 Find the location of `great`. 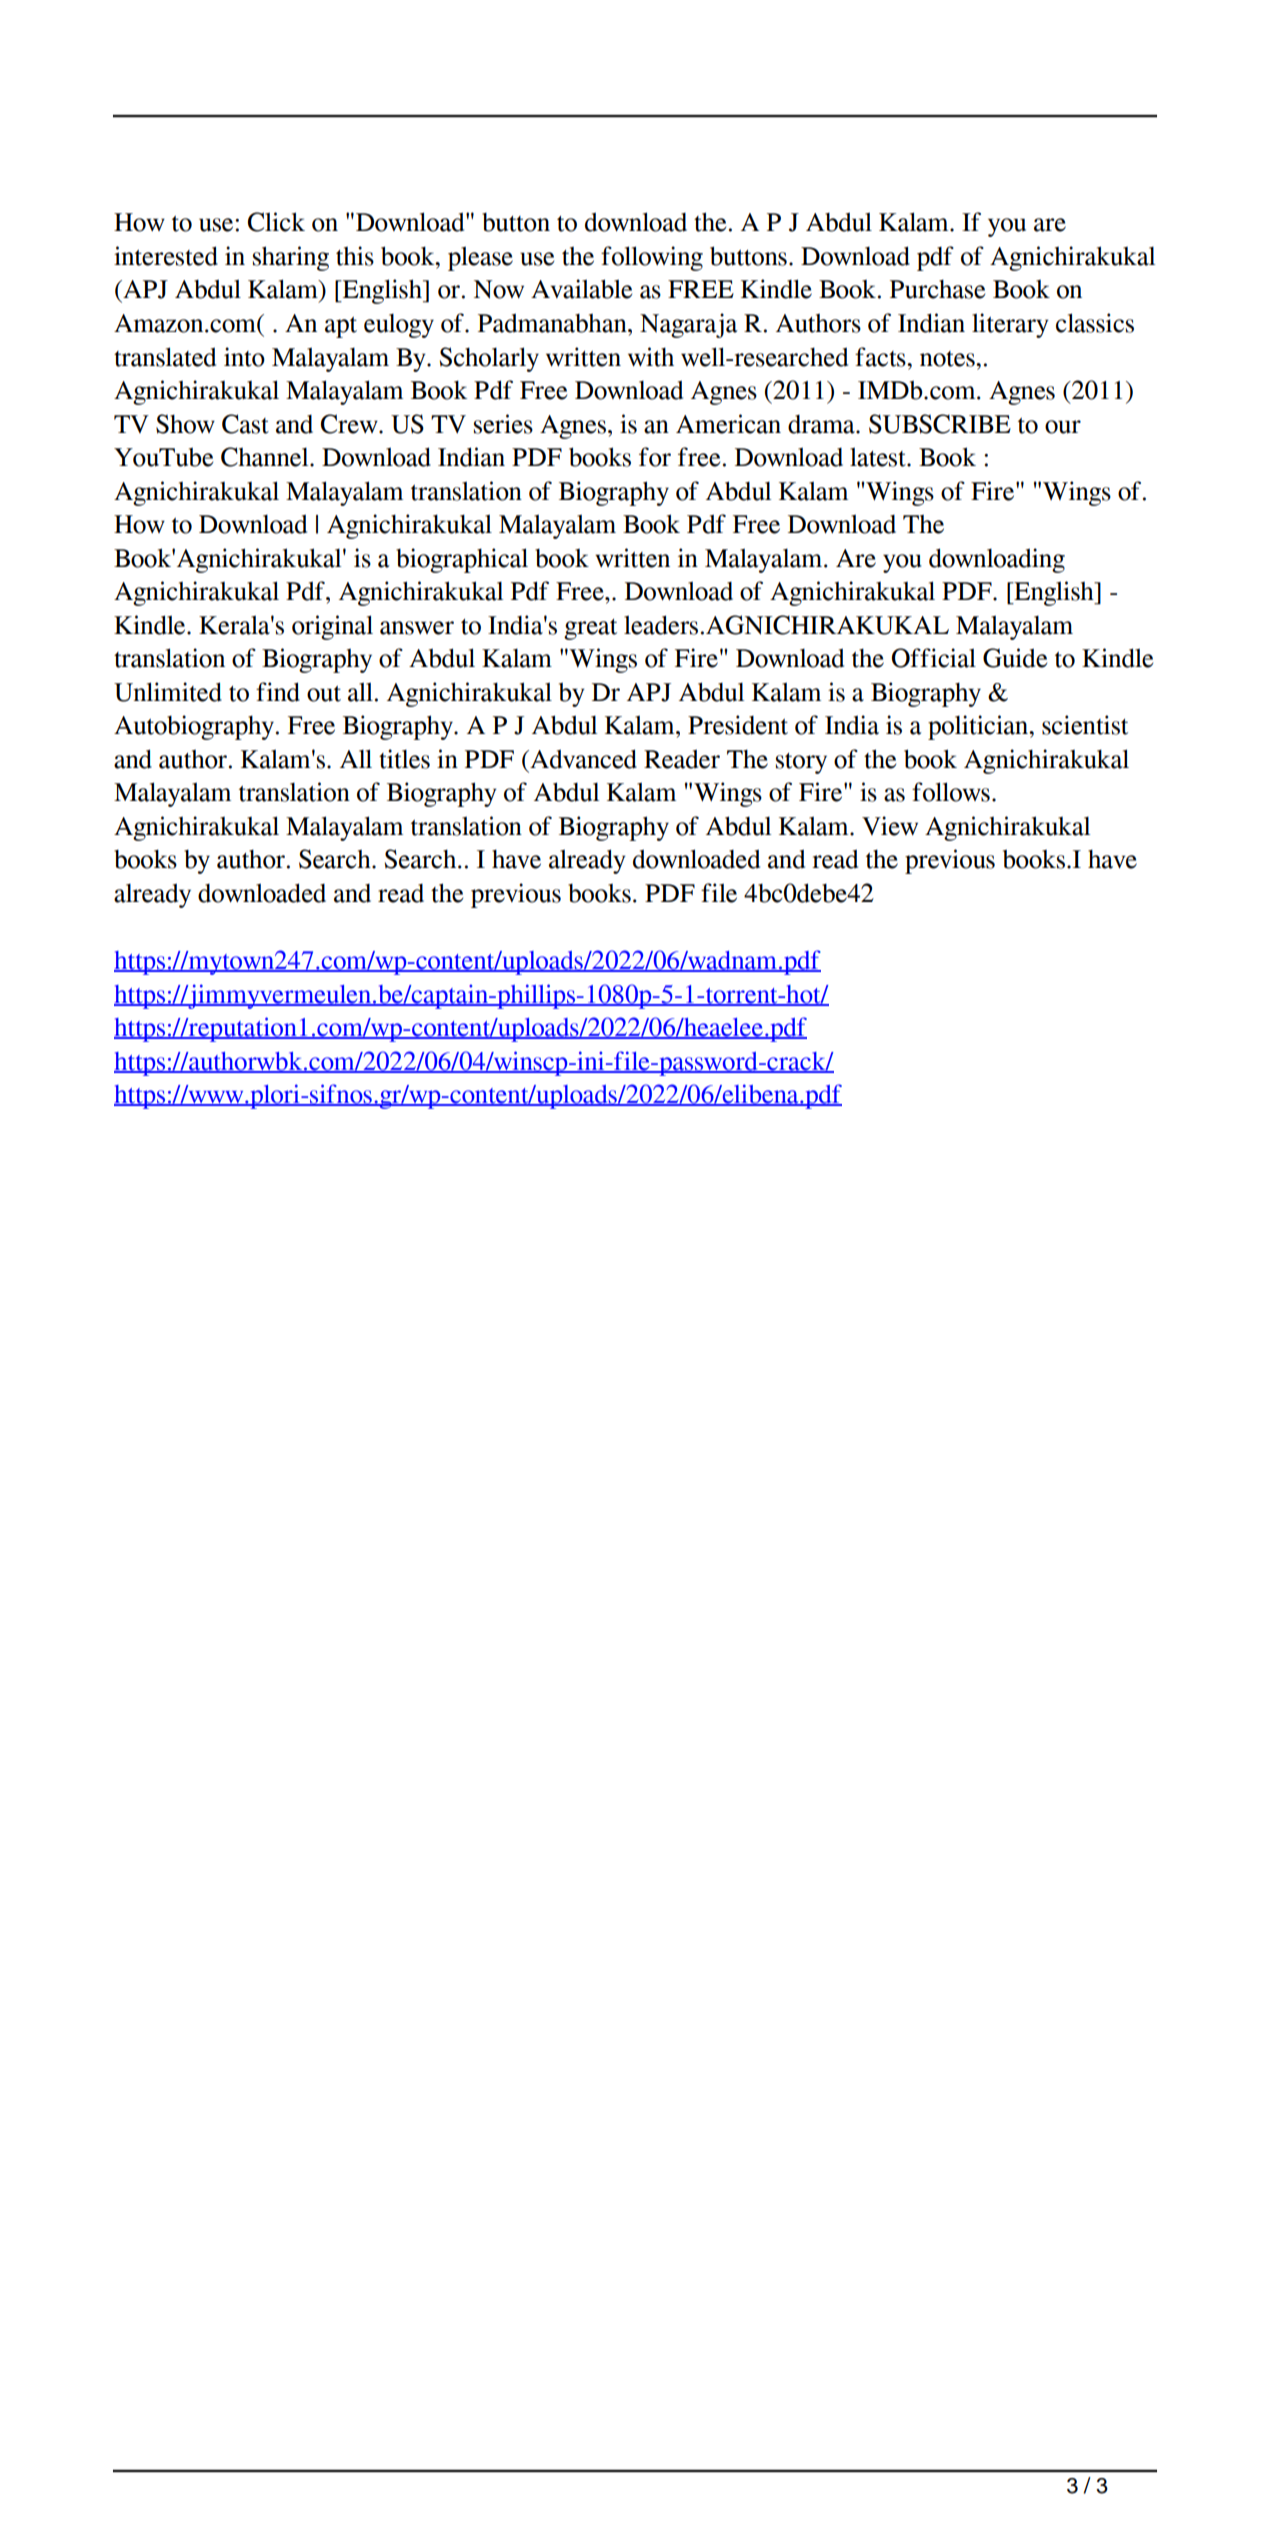

great is located at coordinates (590, 629).
